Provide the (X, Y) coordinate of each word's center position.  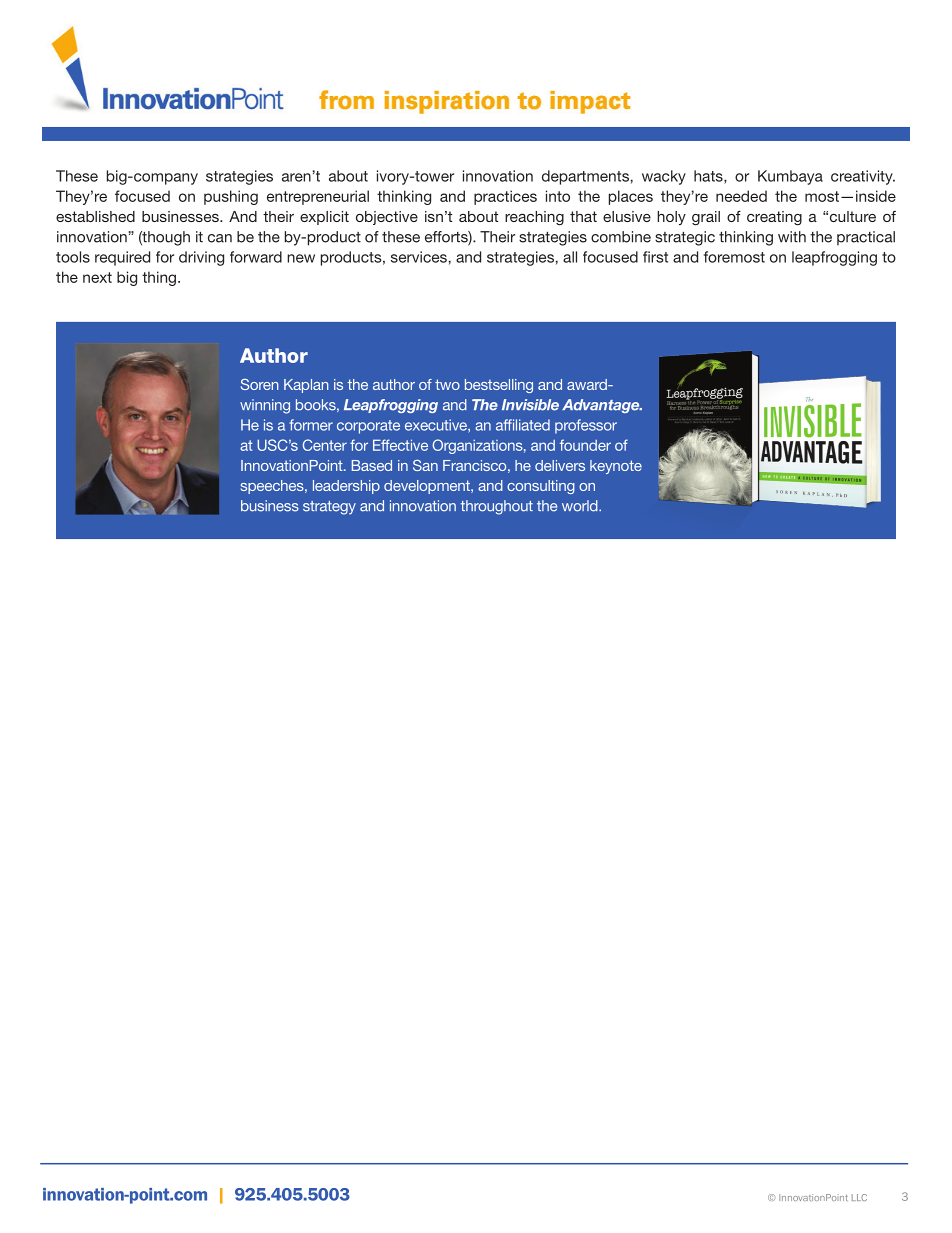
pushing (231, 197)
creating (774, 218)
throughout (497, 507)
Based (372, 465)
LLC (859, 1197)
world (581, 506)
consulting (541, 487)
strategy (329, 508)
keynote (616, 467)
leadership (346, 487)
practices (505, 197)
